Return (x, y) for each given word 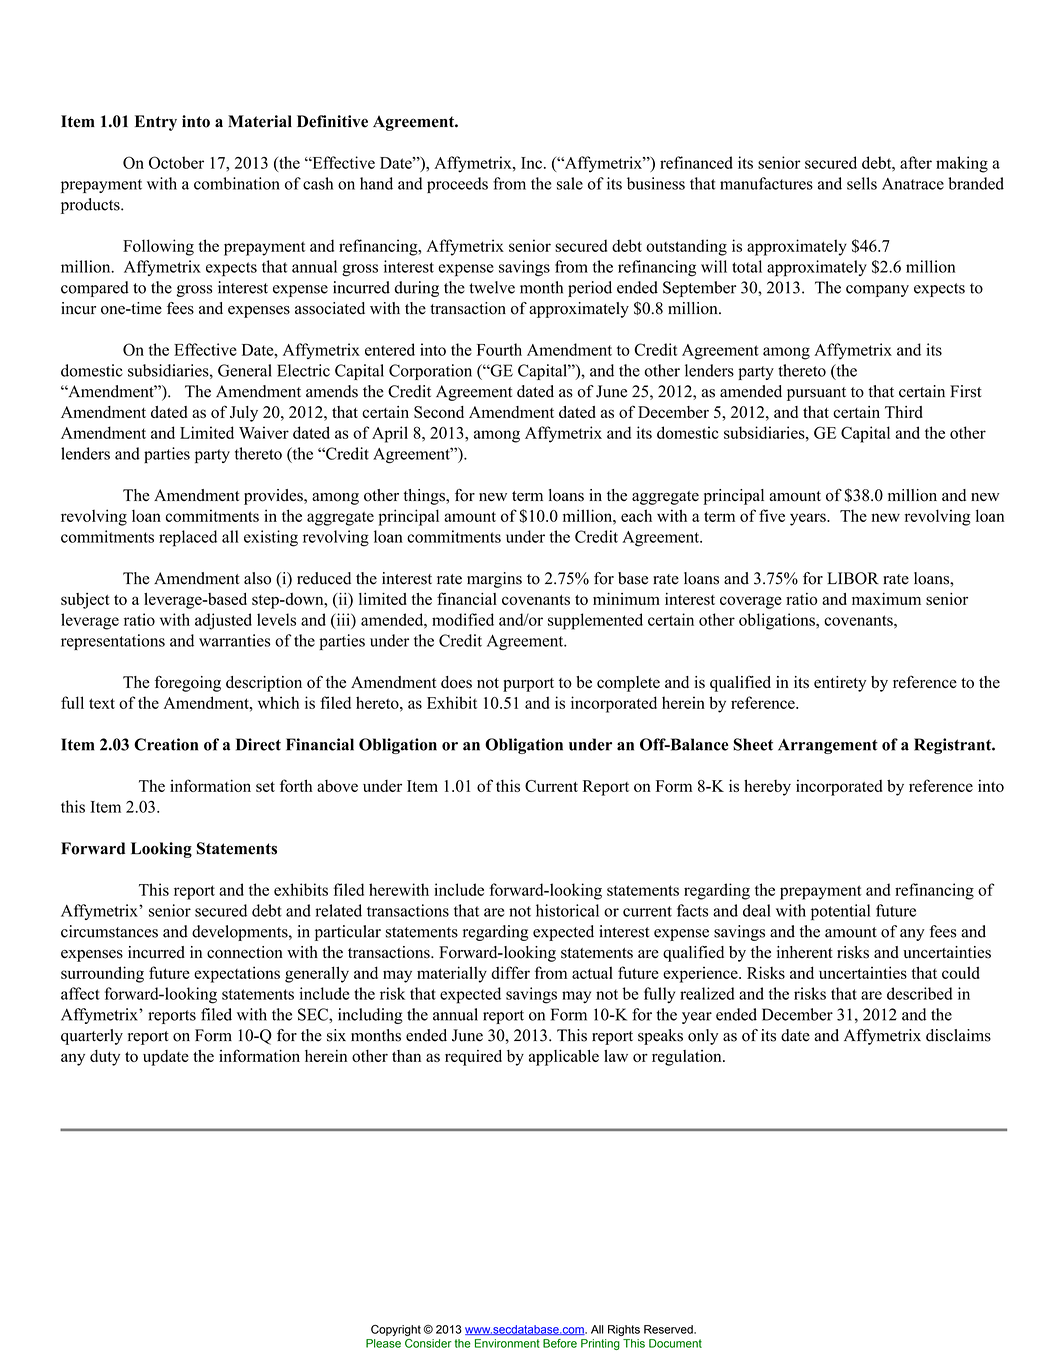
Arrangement (828, 746)
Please (383, 1343)
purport (528, 685)
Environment (507, 1343)
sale (570, 183)
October (176, 162)
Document (675, 1343)
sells (862, 183)
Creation (166, 744)
